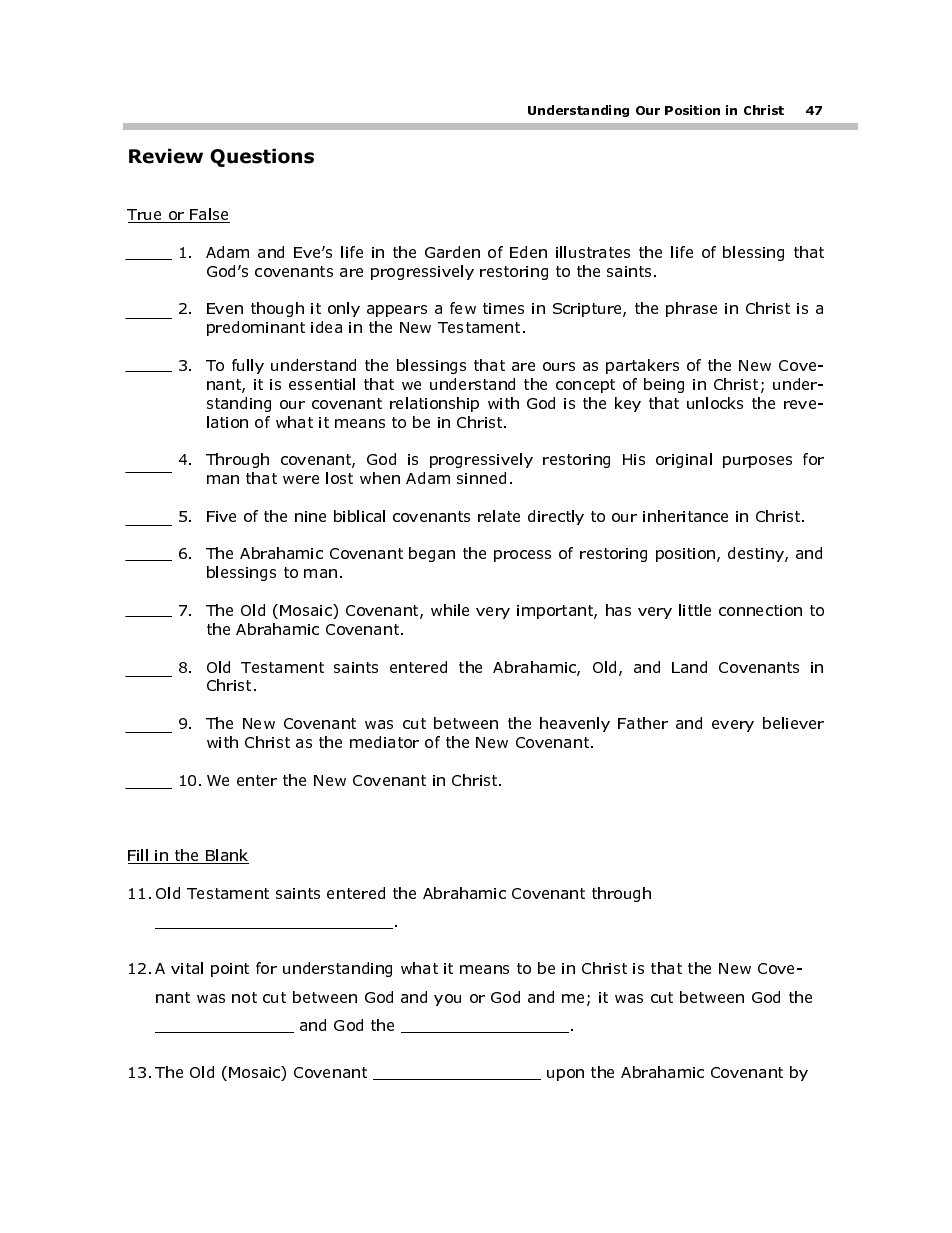 This screenshot has width=952, height=1233. I want to click on Garden, so click(452, 252).
